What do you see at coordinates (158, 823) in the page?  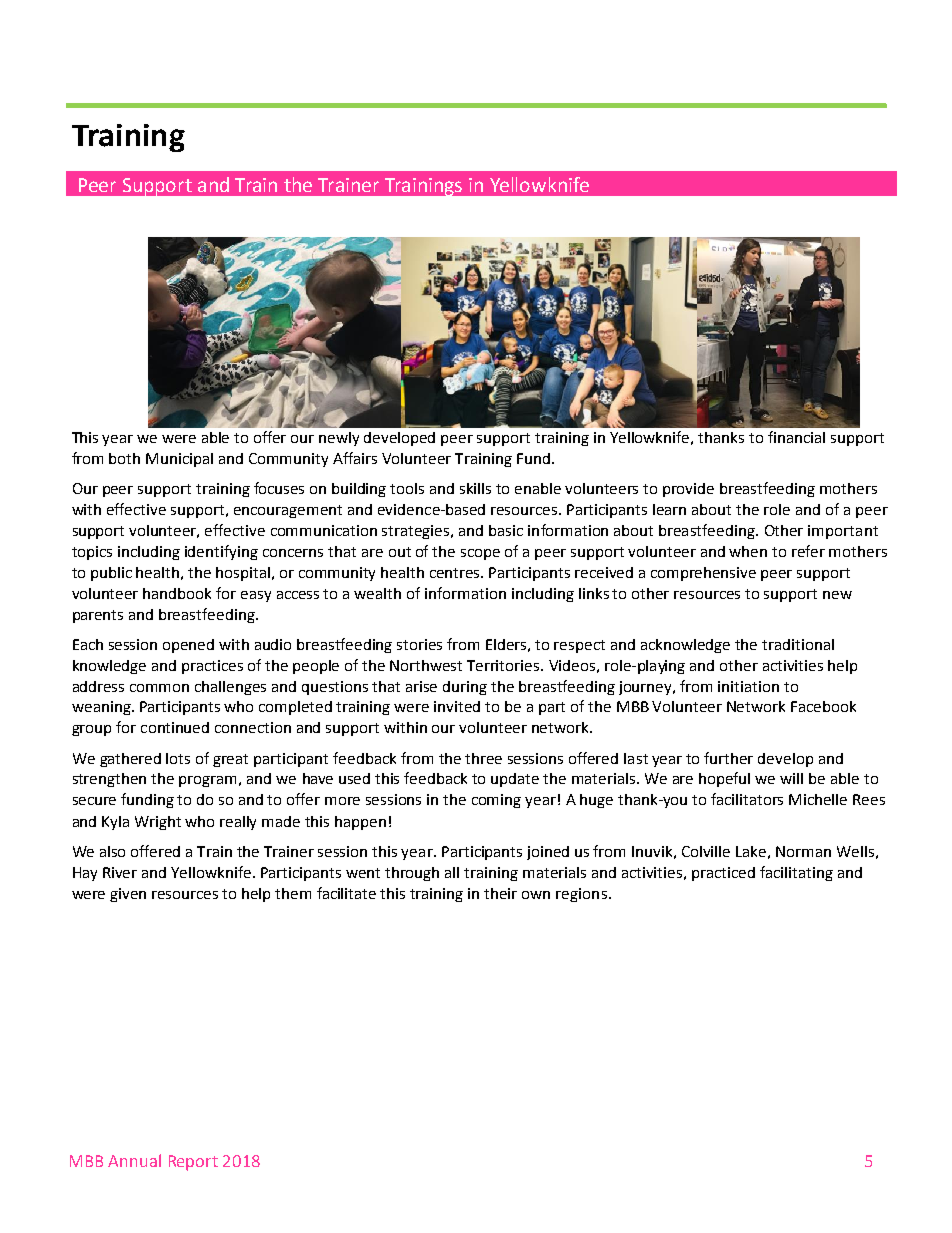 I see `Wright` at bounding box center [158, 823].
